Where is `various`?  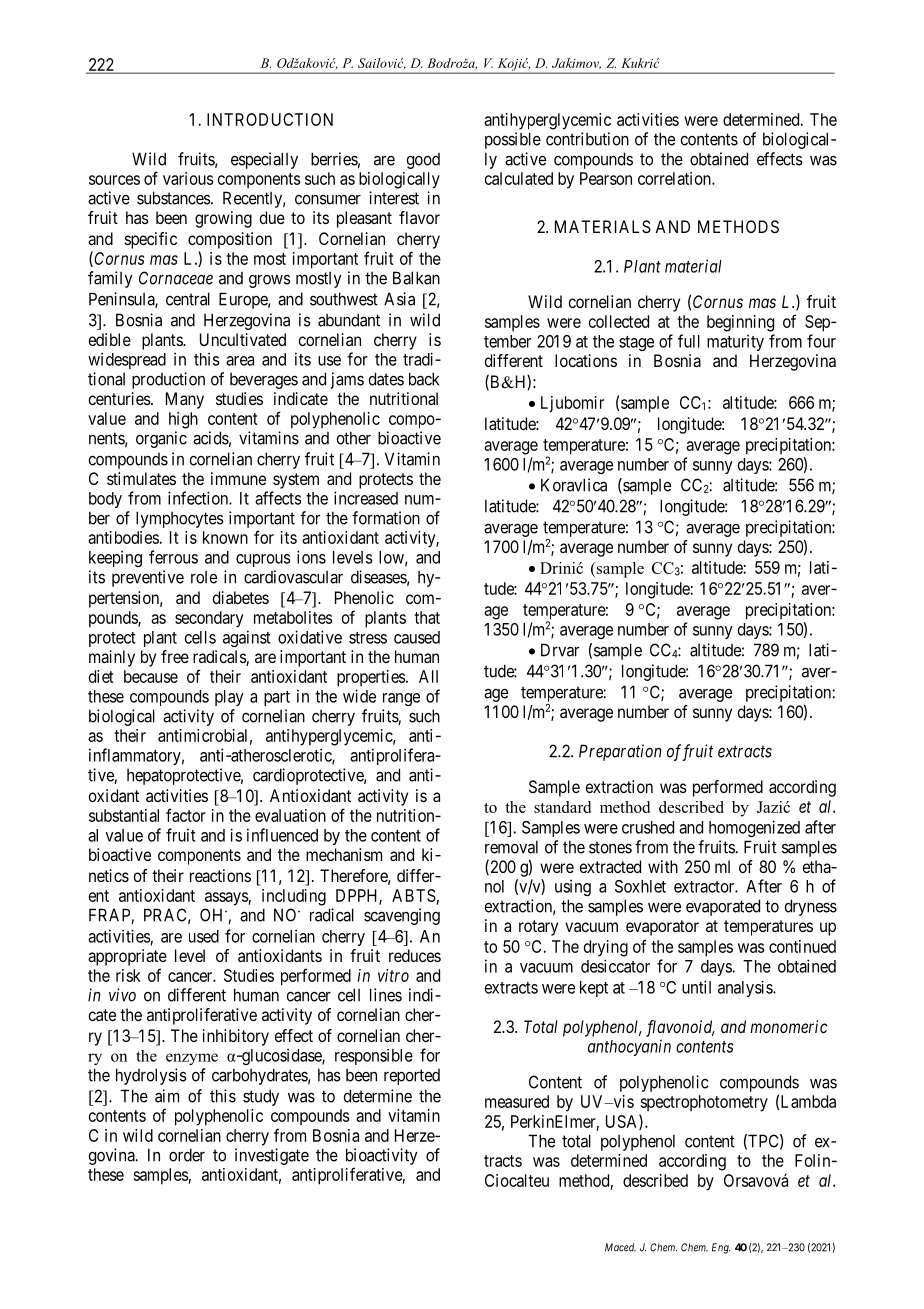 various is located at coordinates (188, 178).
